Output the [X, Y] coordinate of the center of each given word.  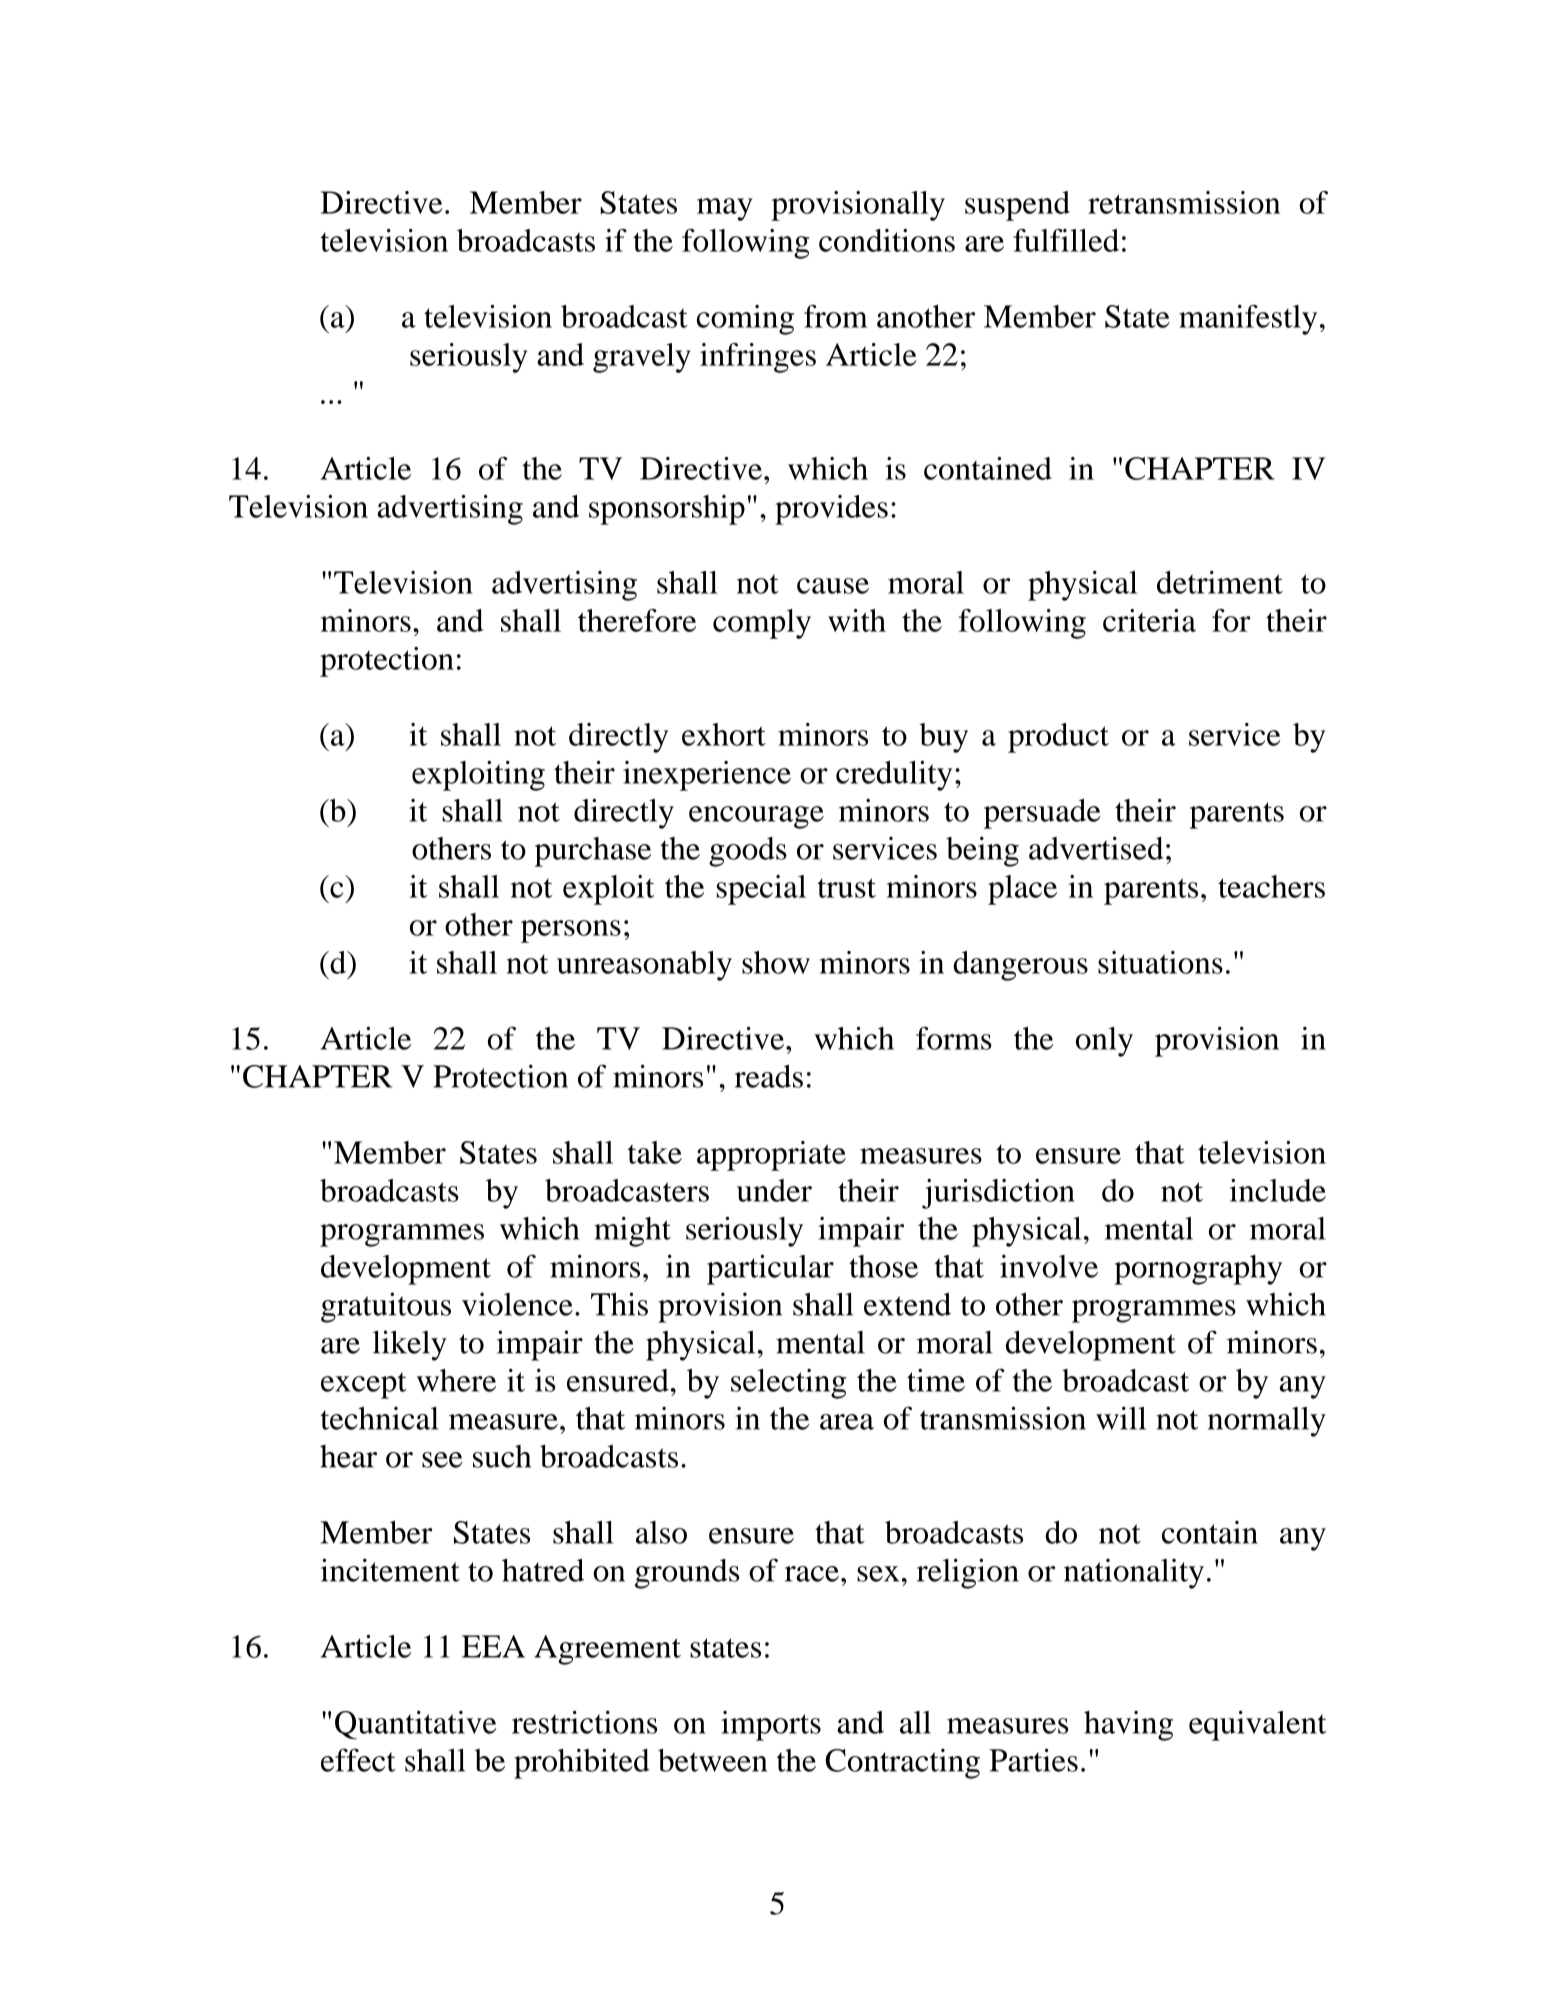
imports [771, 1726]
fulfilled [1066, 240]
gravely [642, 358]
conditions [887, 240]
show [776, 962]
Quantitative [416, 1725]
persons [571, 931]
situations [1160, 962]
